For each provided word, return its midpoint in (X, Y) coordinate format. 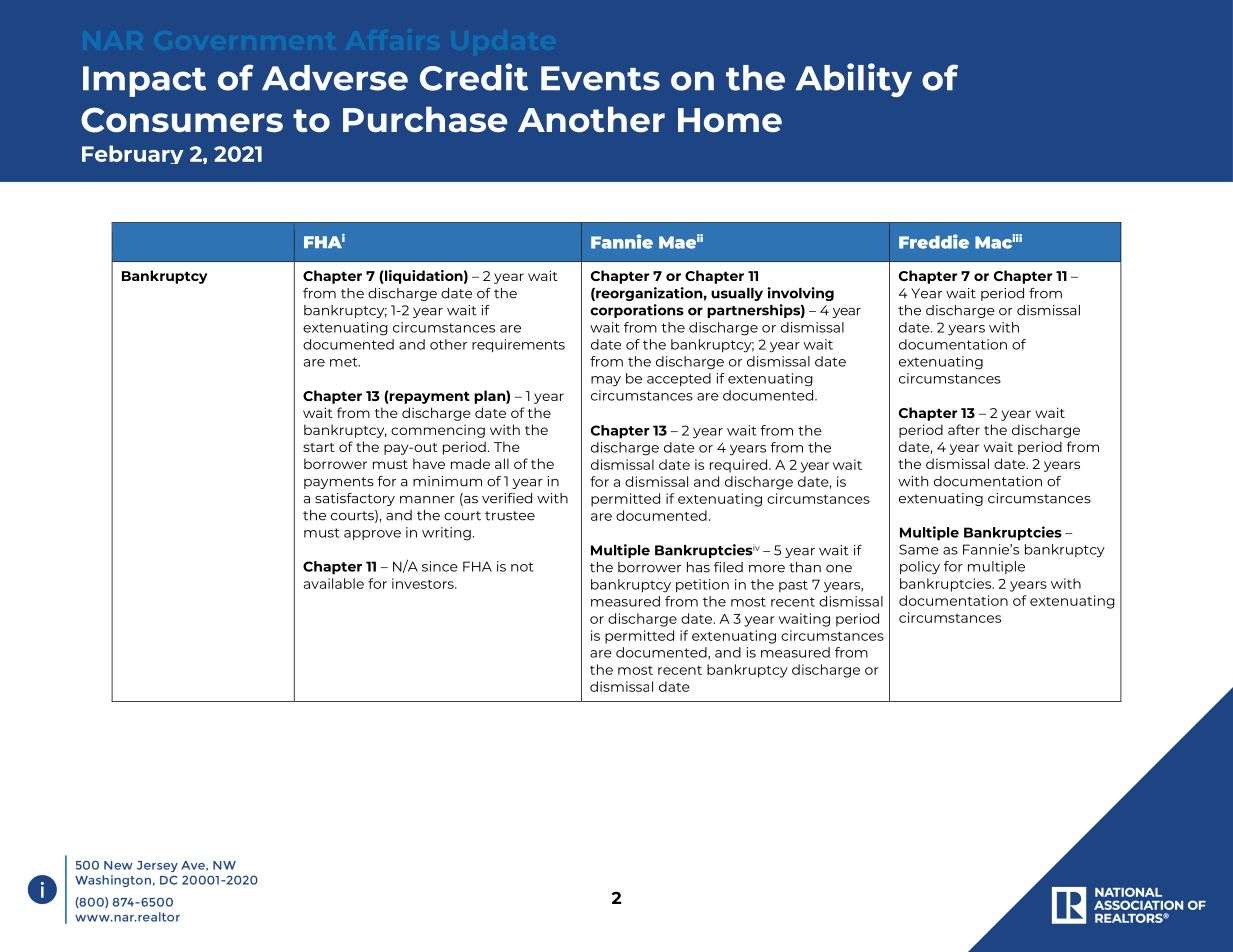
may (606, 381)
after (964, 429)
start (319, 447)
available (334, 583)
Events (600, 78)
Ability (854, 80)
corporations (637, 311)
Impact (144, 81)
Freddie (934, 241)
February (133, 154)
